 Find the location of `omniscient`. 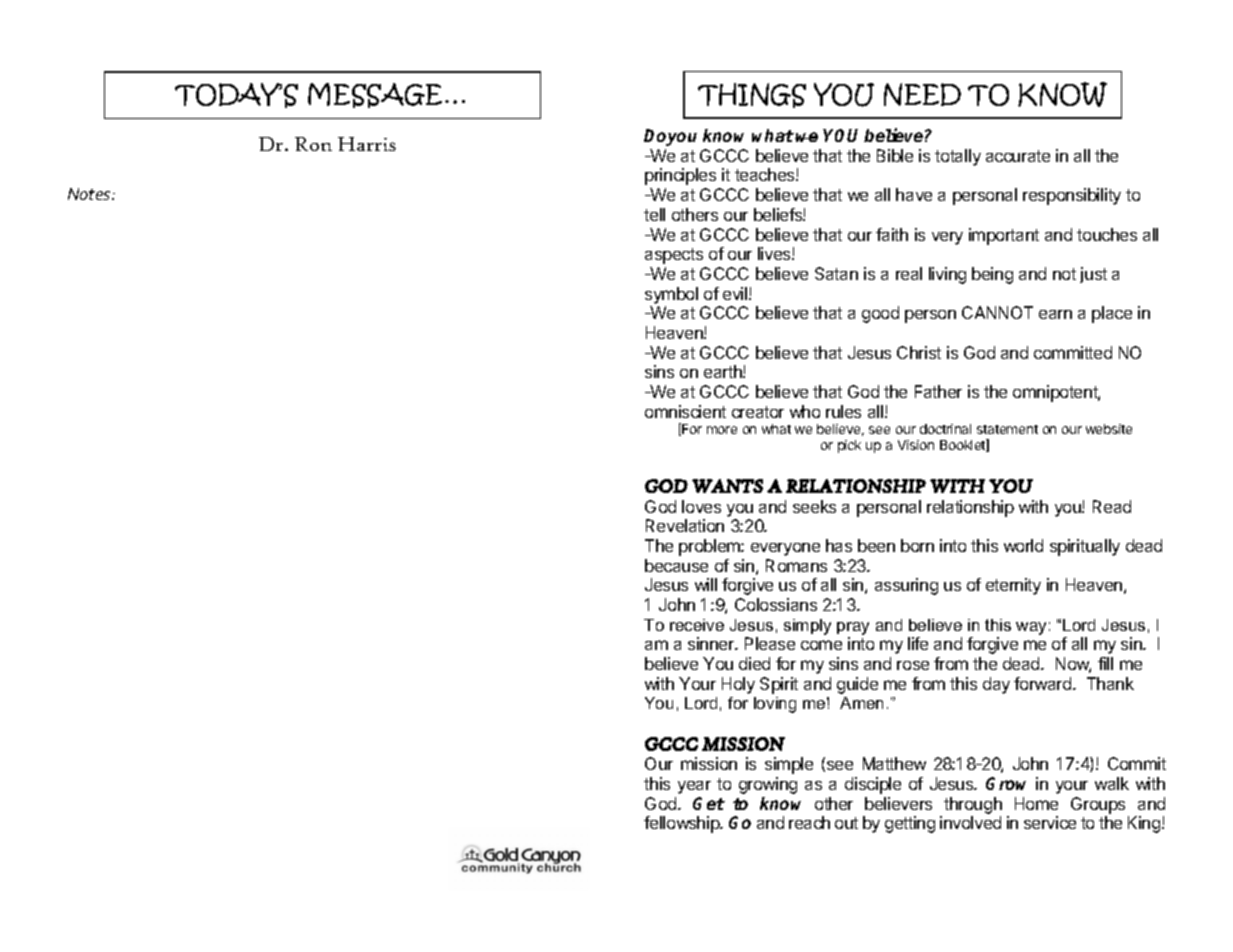

omniscient is located at coordinates (685, 411).
